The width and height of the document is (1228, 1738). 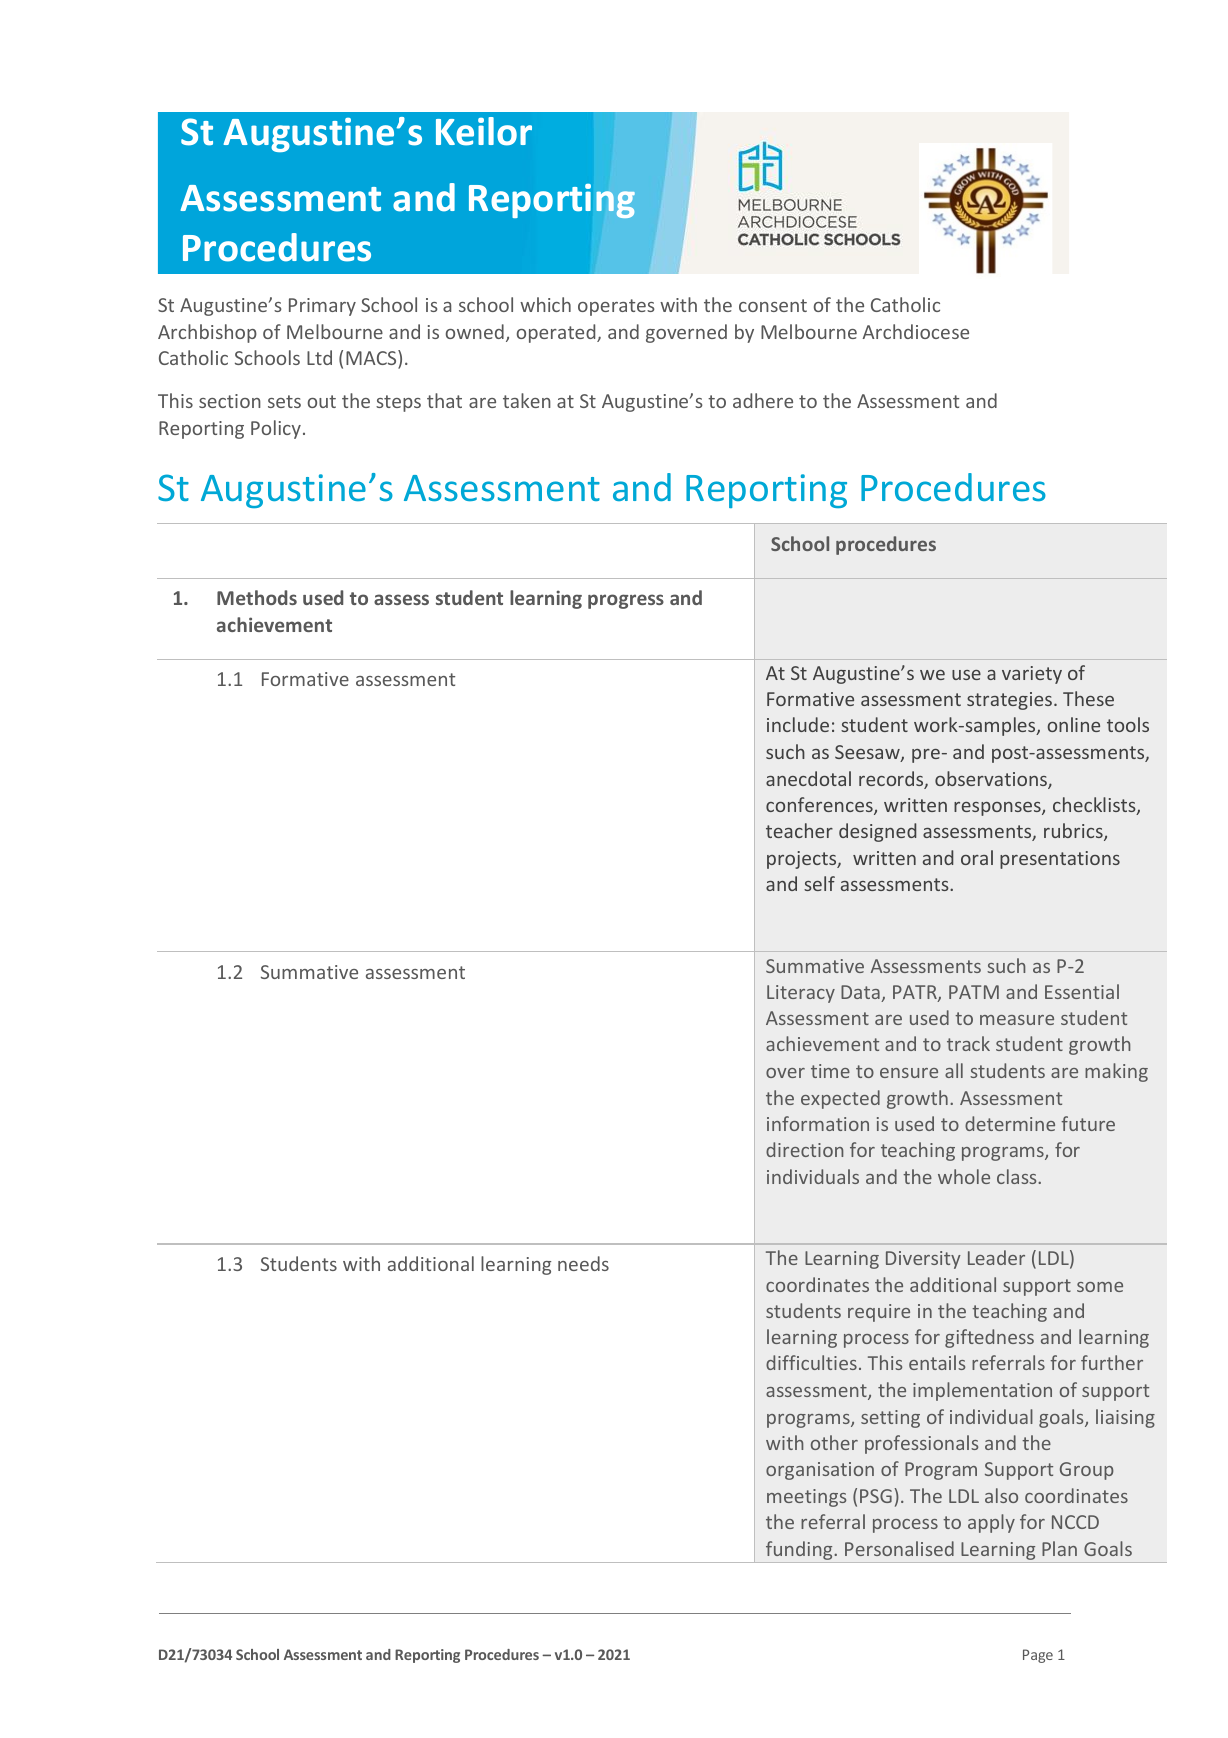 I want to click on Page, so click(x=1038, y=1656).
